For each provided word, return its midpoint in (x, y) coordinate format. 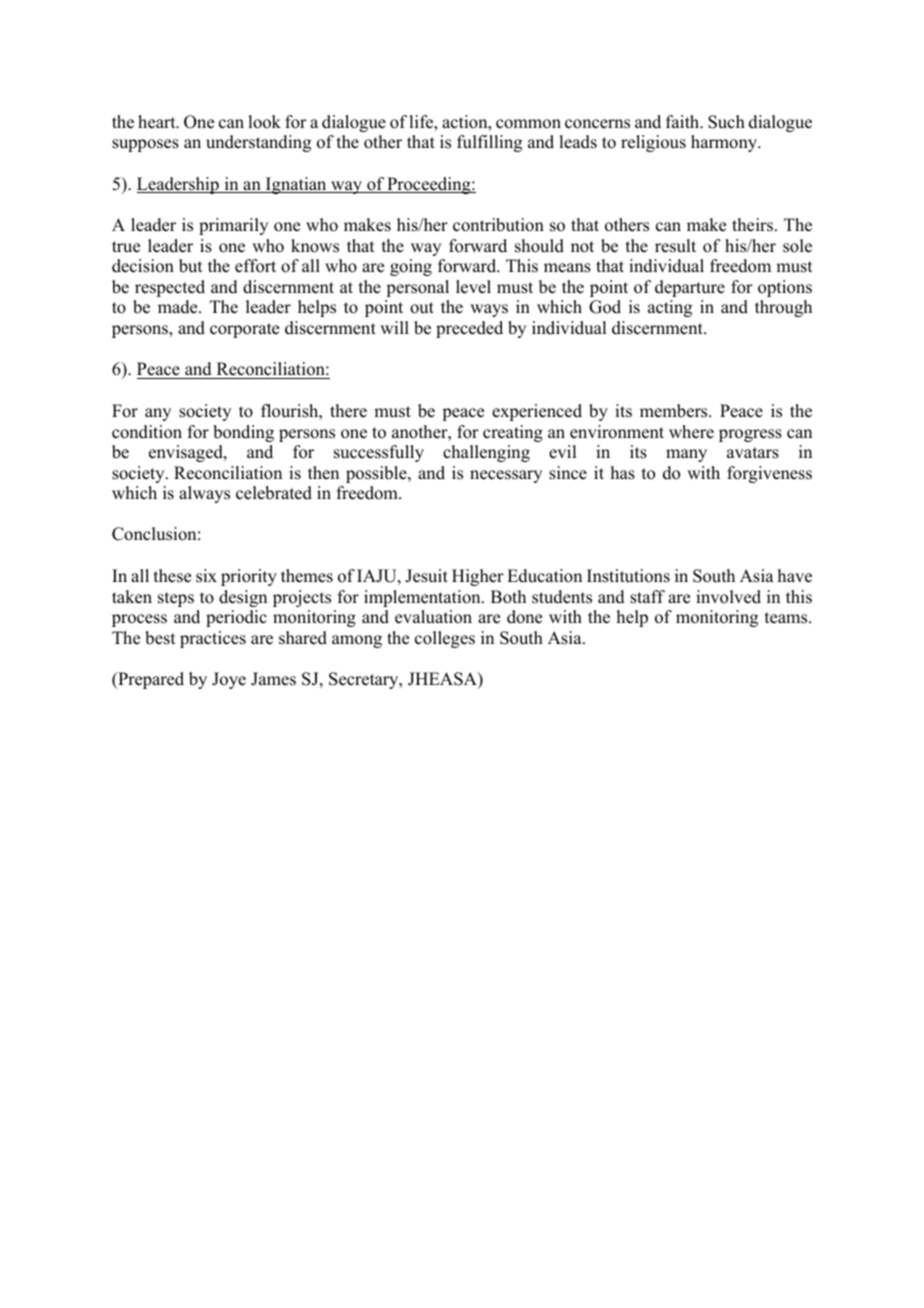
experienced (537, 412)
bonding (243, 433)
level (473, 287)
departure (690, 288)
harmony (725, 143)
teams (787, 618)
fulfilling (489, 143)
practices (213, 639)
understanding (258, 143)
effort (255, 266)
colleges (445, 639)
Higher (478, 577)
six (206, 576)
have (795, 576)
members (675, 411)
